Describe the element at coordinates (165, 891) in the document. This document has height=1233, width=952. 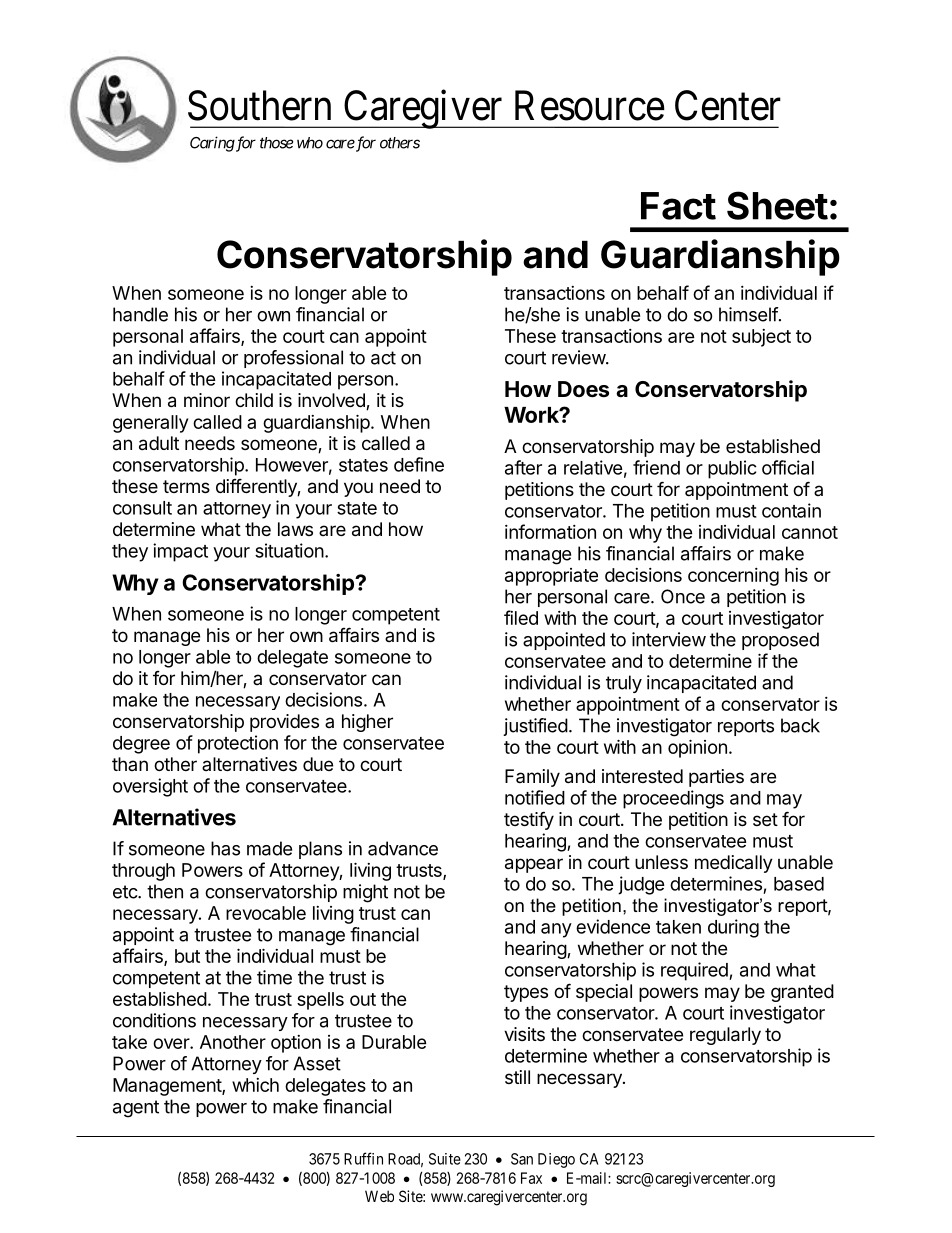
I see `then` at that location.
